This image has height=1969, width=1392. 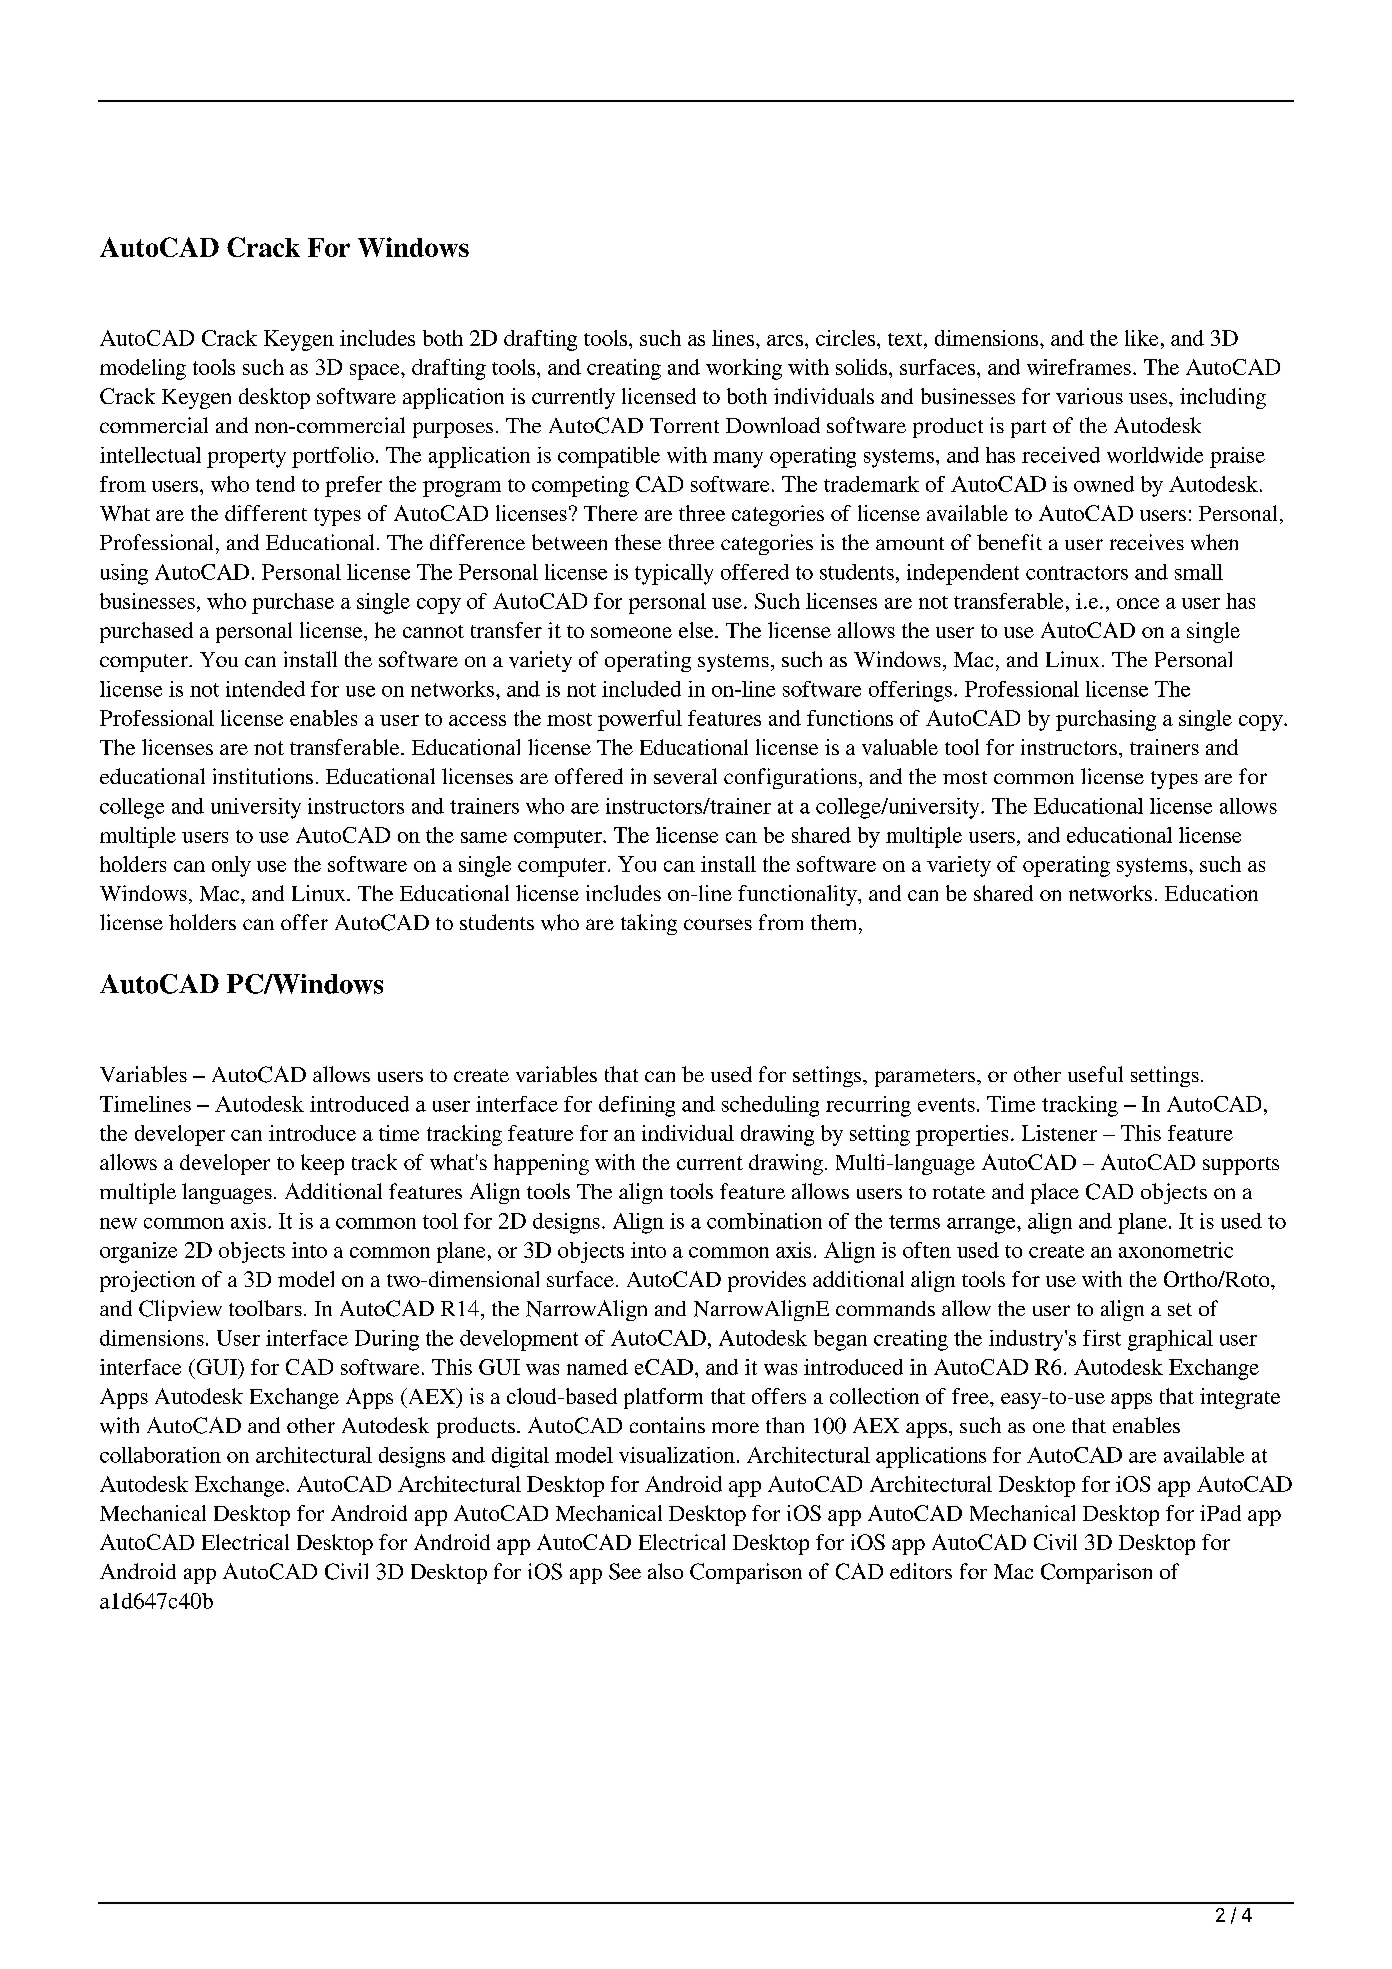 What do you see at coordinates (160, 1455) in the image?
I see `collaboration` at bounding box center [160, 1455].
